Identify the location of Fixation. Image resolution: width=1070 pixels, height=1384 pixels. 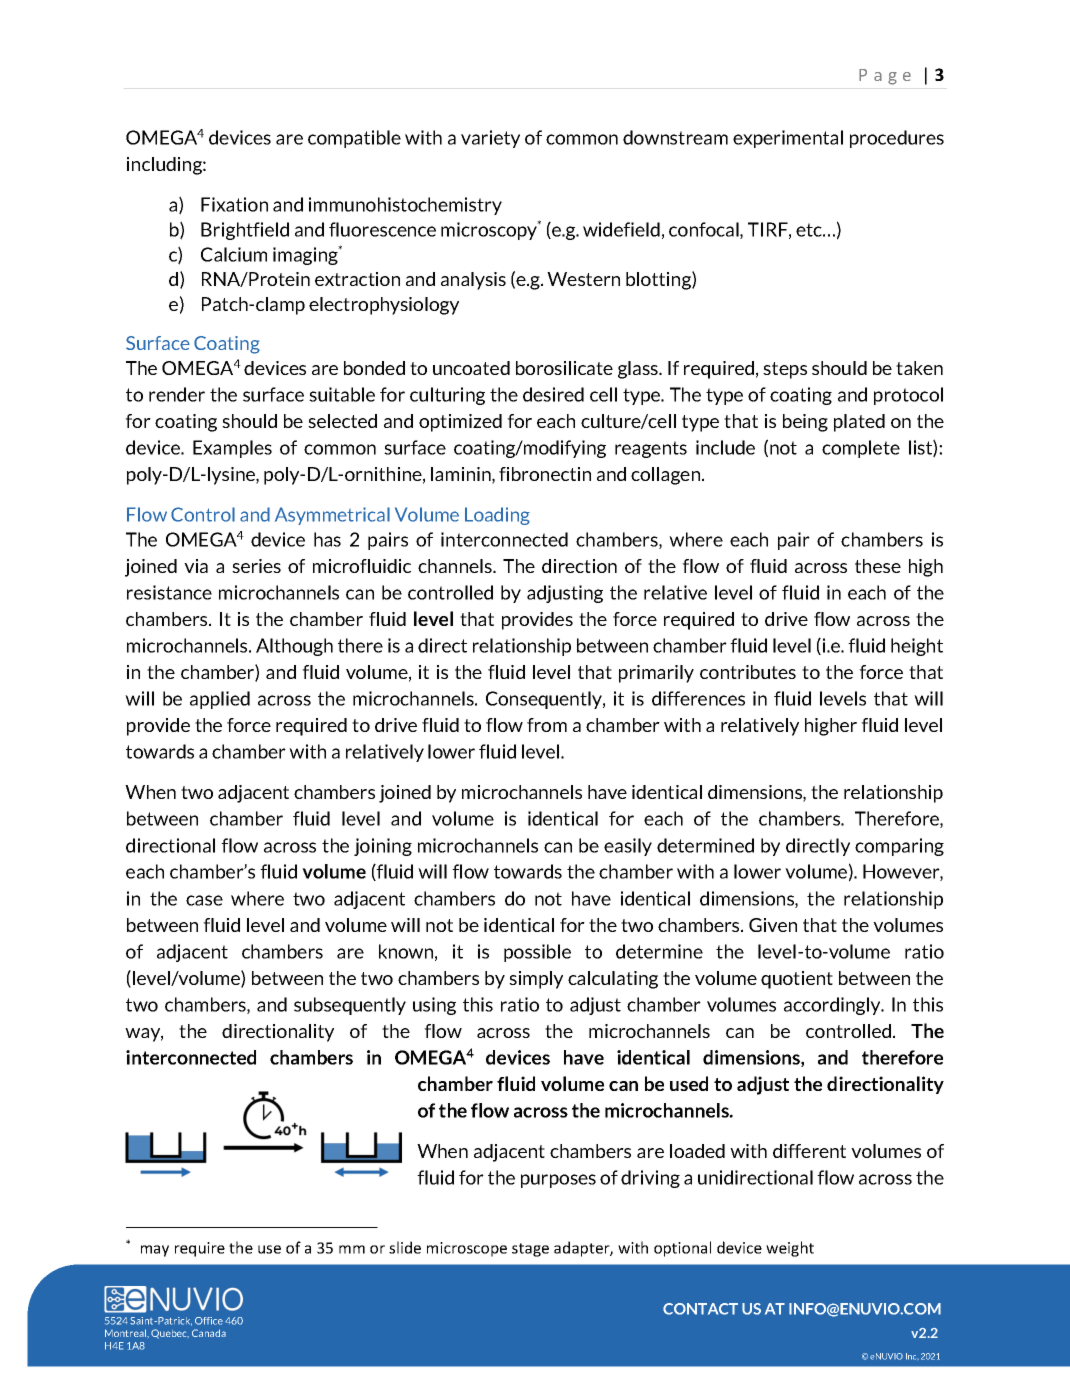
(234, 204).
